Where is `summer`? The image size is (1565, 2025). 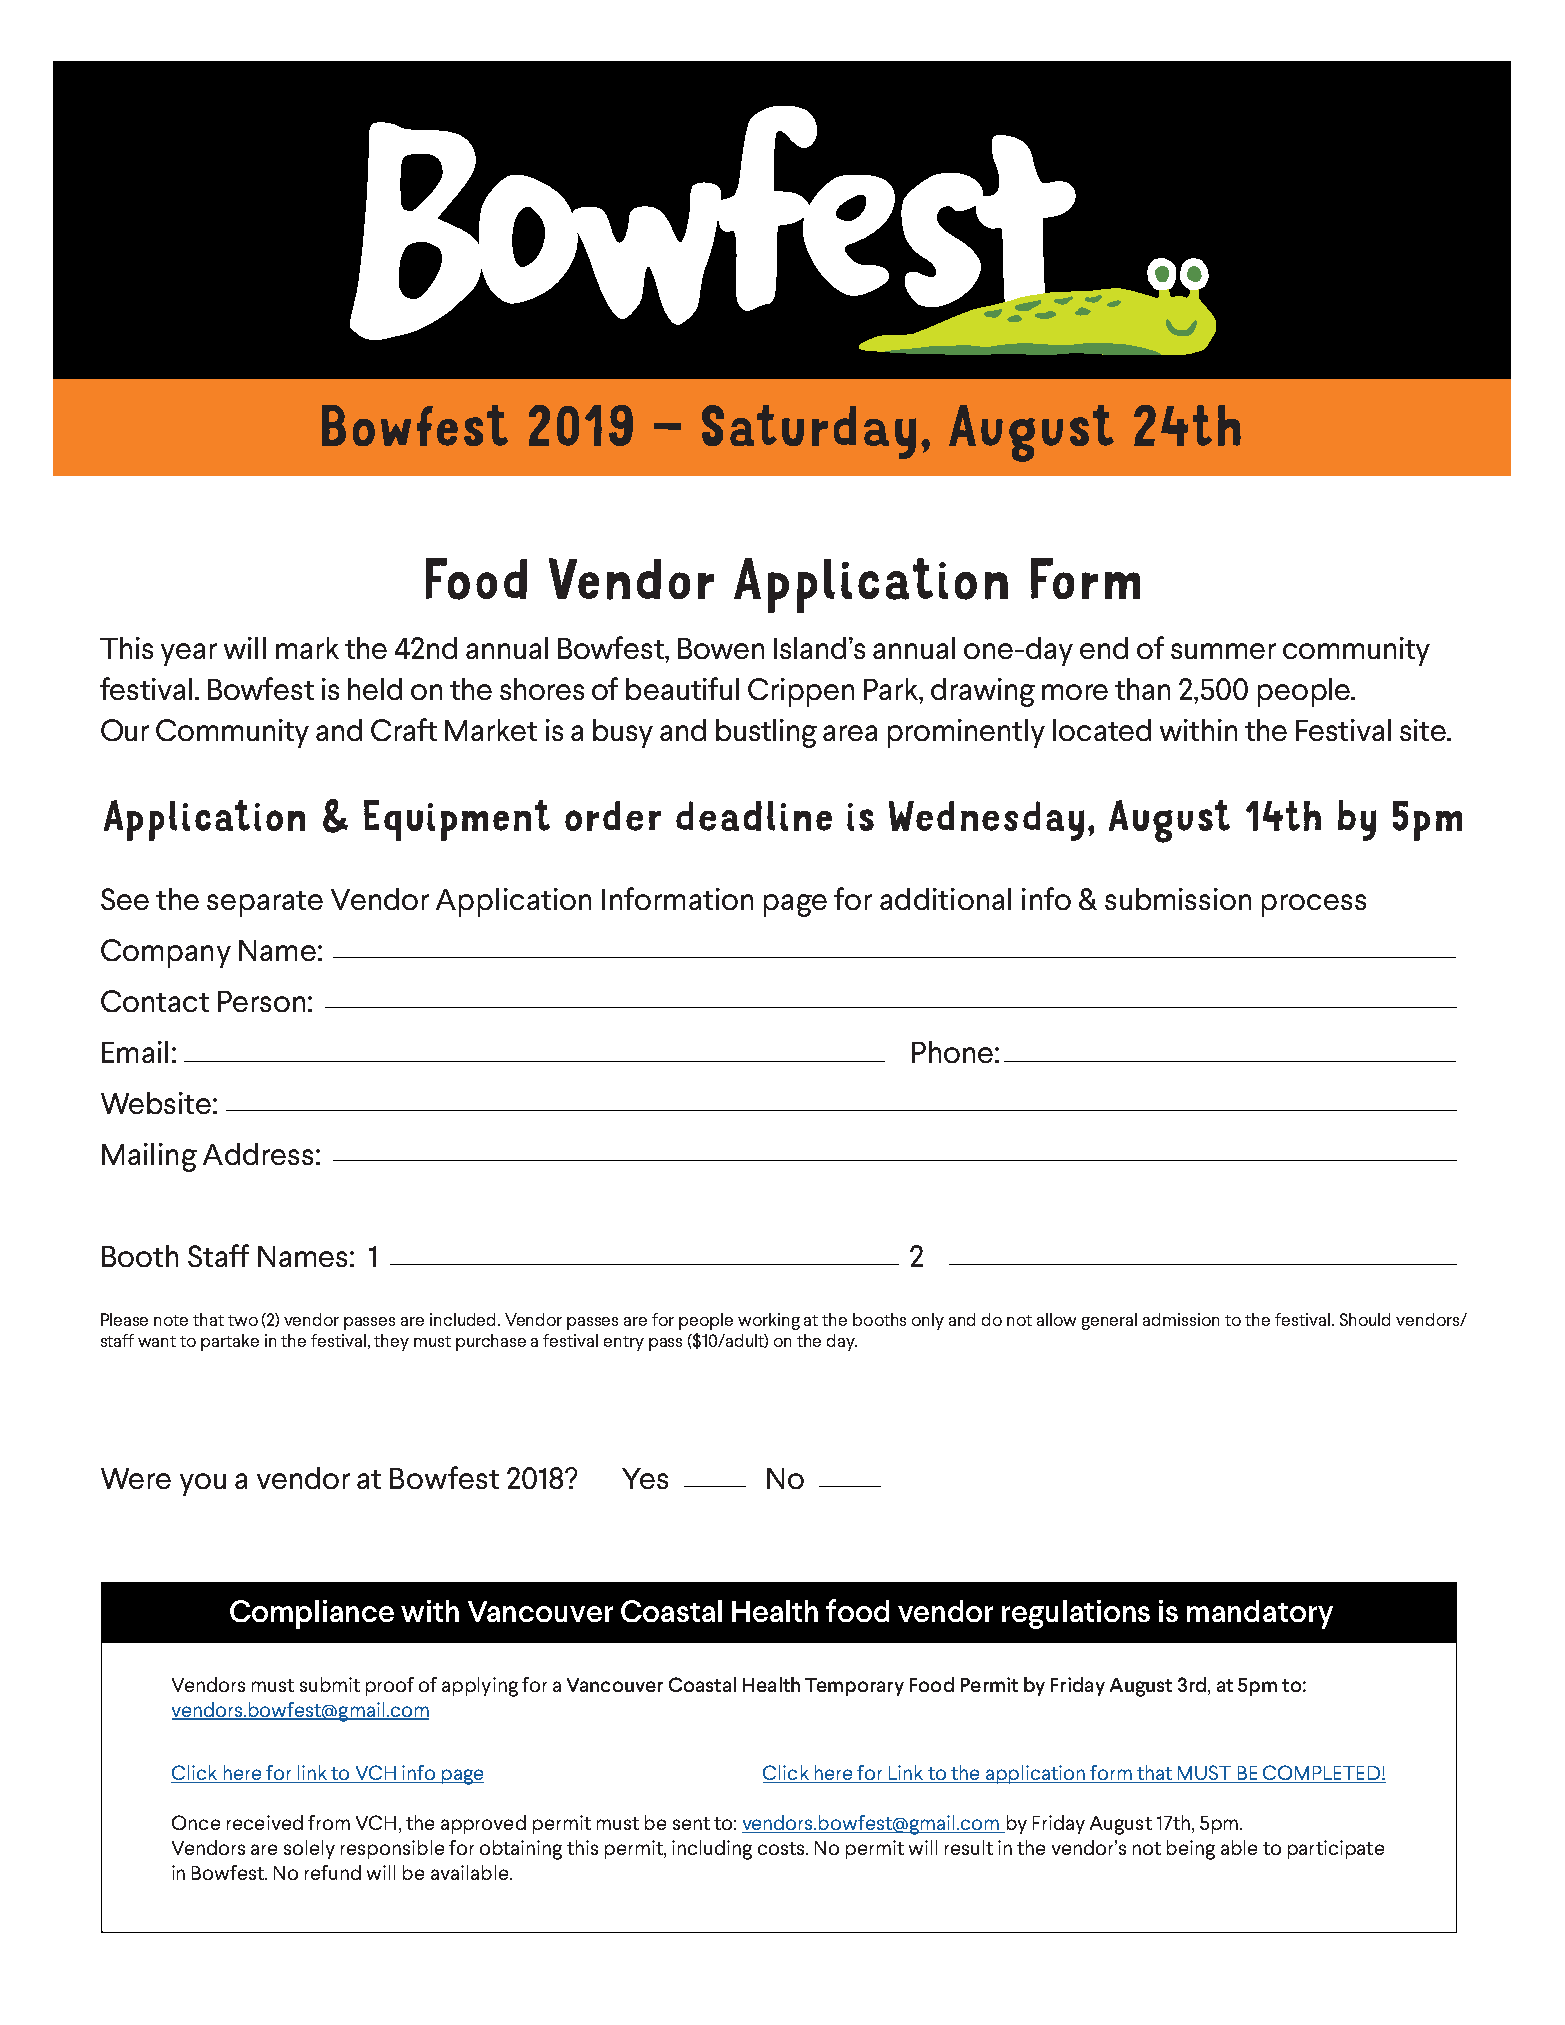
summer is located at coordinates (1223, 651).
